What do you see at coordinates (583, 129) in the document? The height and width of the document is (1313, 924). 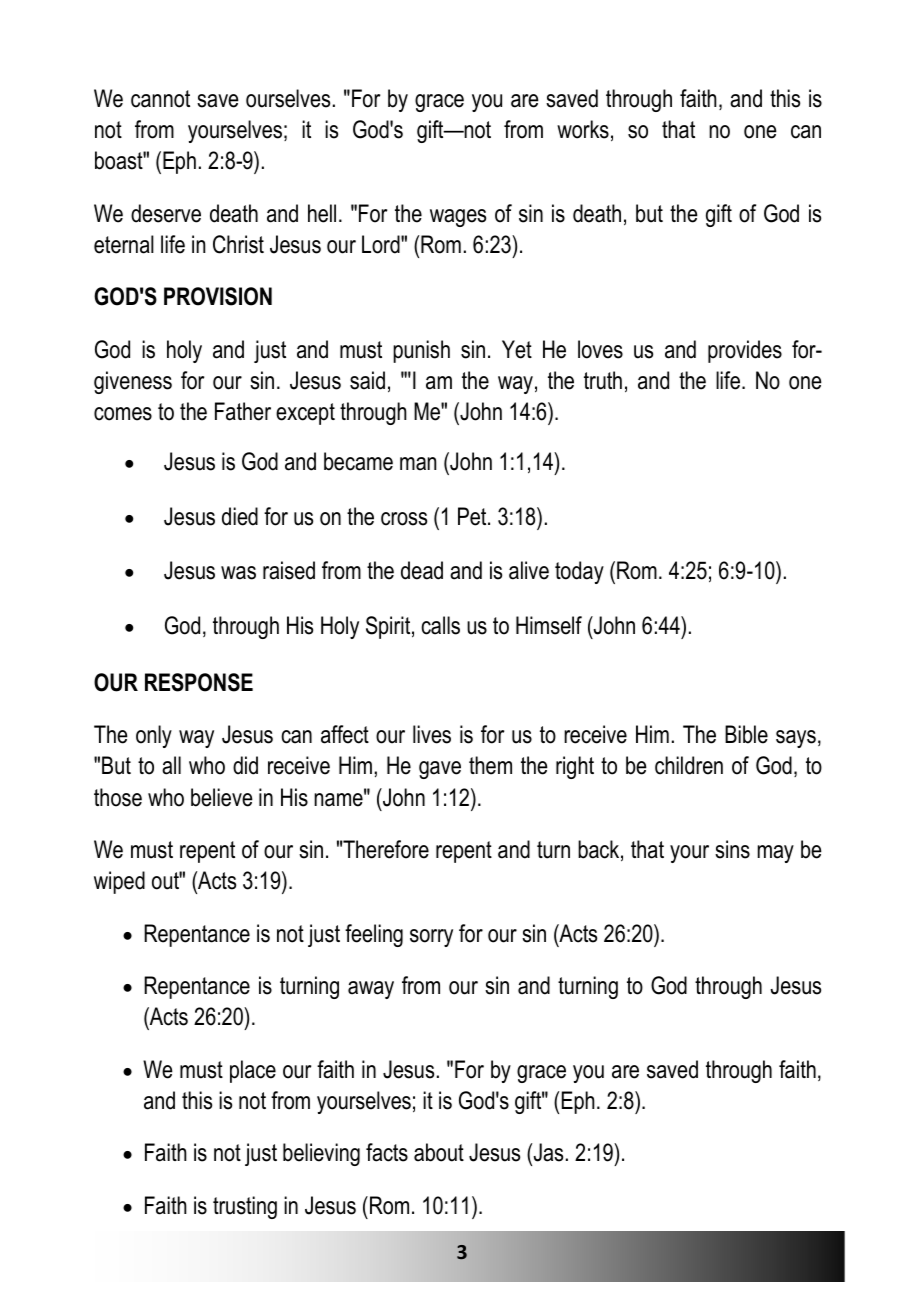 I see `works` at bounding box center [583, 129].
